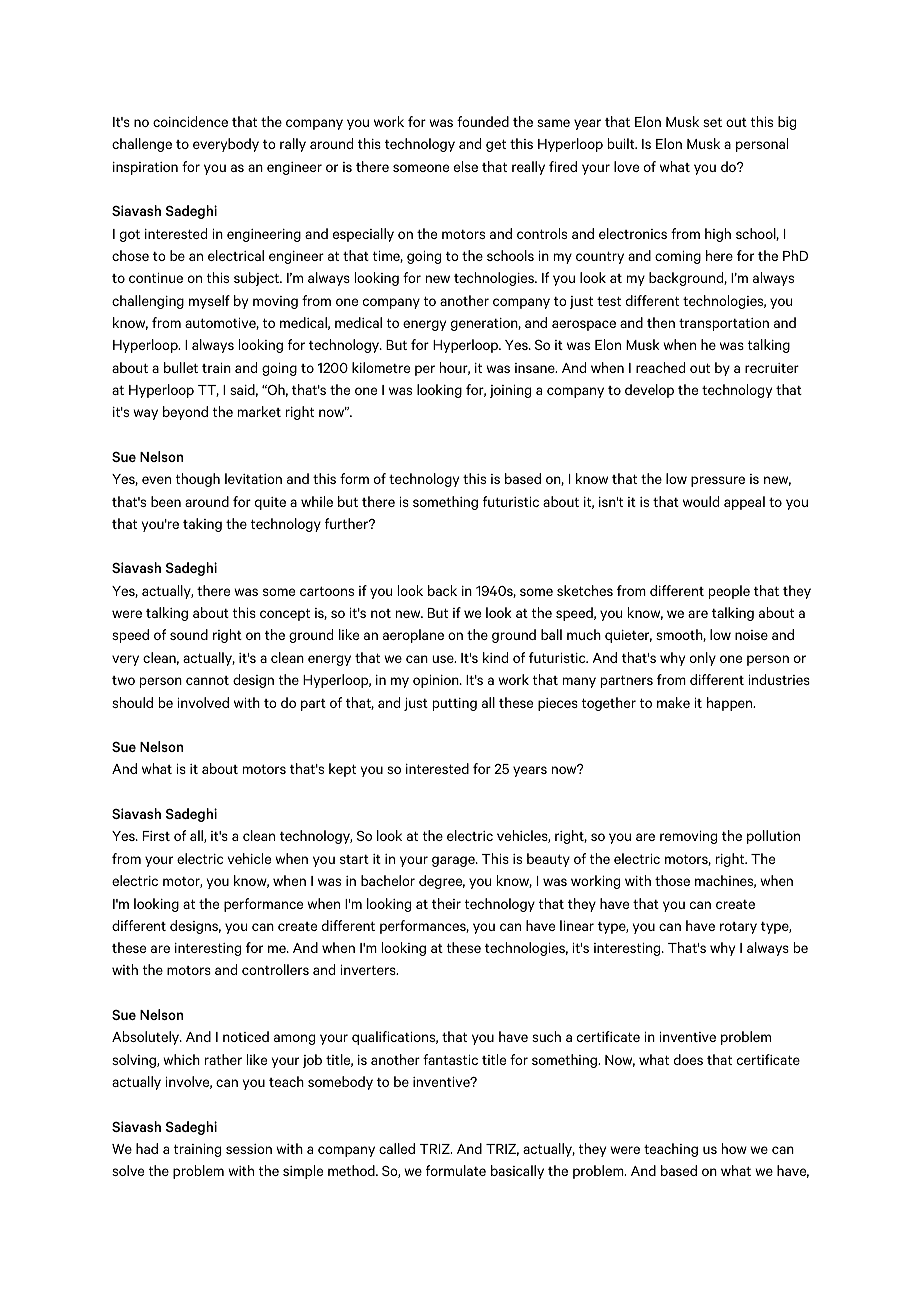 The image size is (924, 1308). What do you see at coordinates (189, 634) in the screenshot?
I see `sound` at bounding box center [189, 634].
